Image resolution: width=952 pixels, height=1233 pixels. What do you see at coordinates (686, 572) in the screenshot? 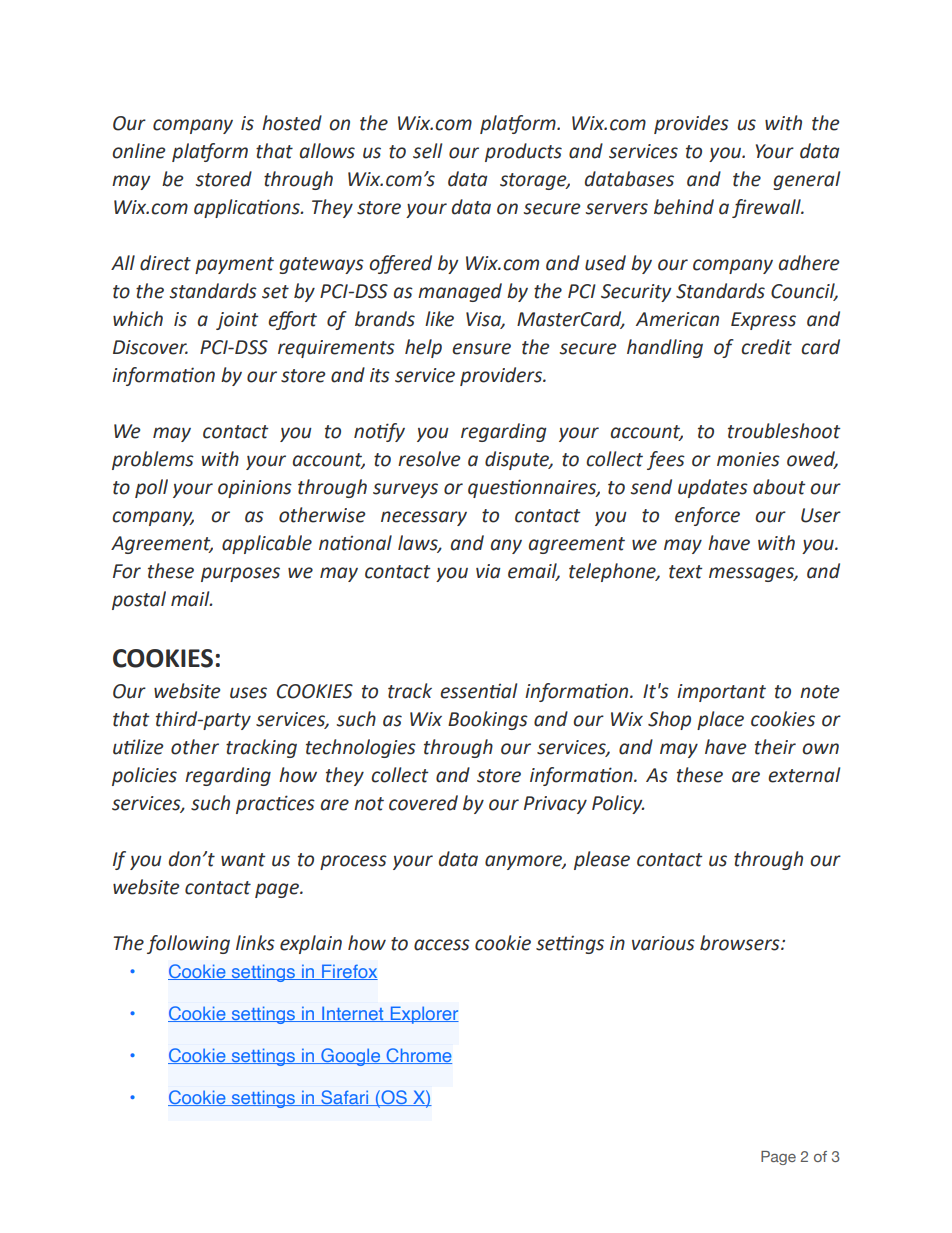
I see `text` at bounding box center [686, 572].
